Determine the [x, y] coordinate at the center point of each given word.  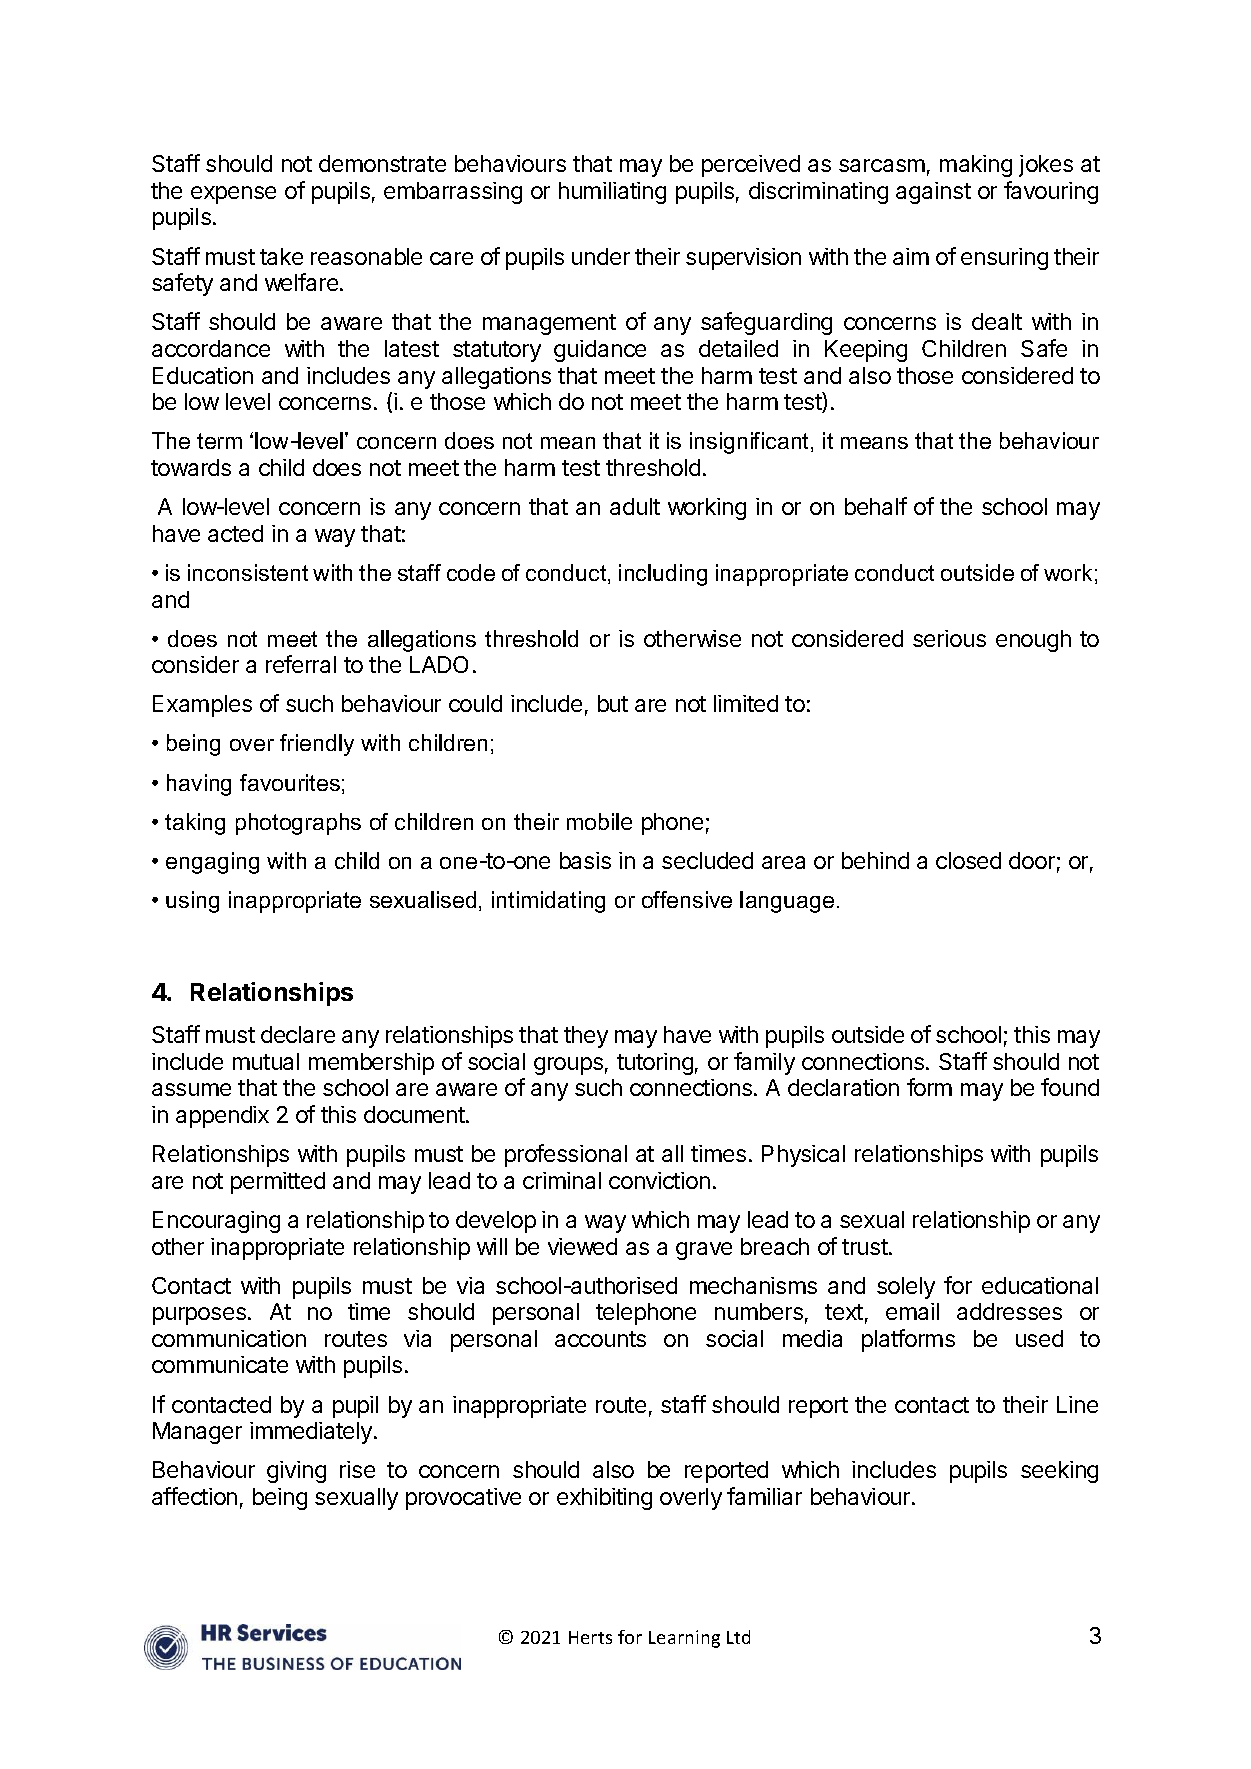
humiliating [612, 193]
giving [296, 1472]
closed [968, 860]
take [281, 256]
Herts [590, 1637]
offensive [687, 899]
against [933, 193]
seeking [1059, 1472]
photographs [298, 824]
